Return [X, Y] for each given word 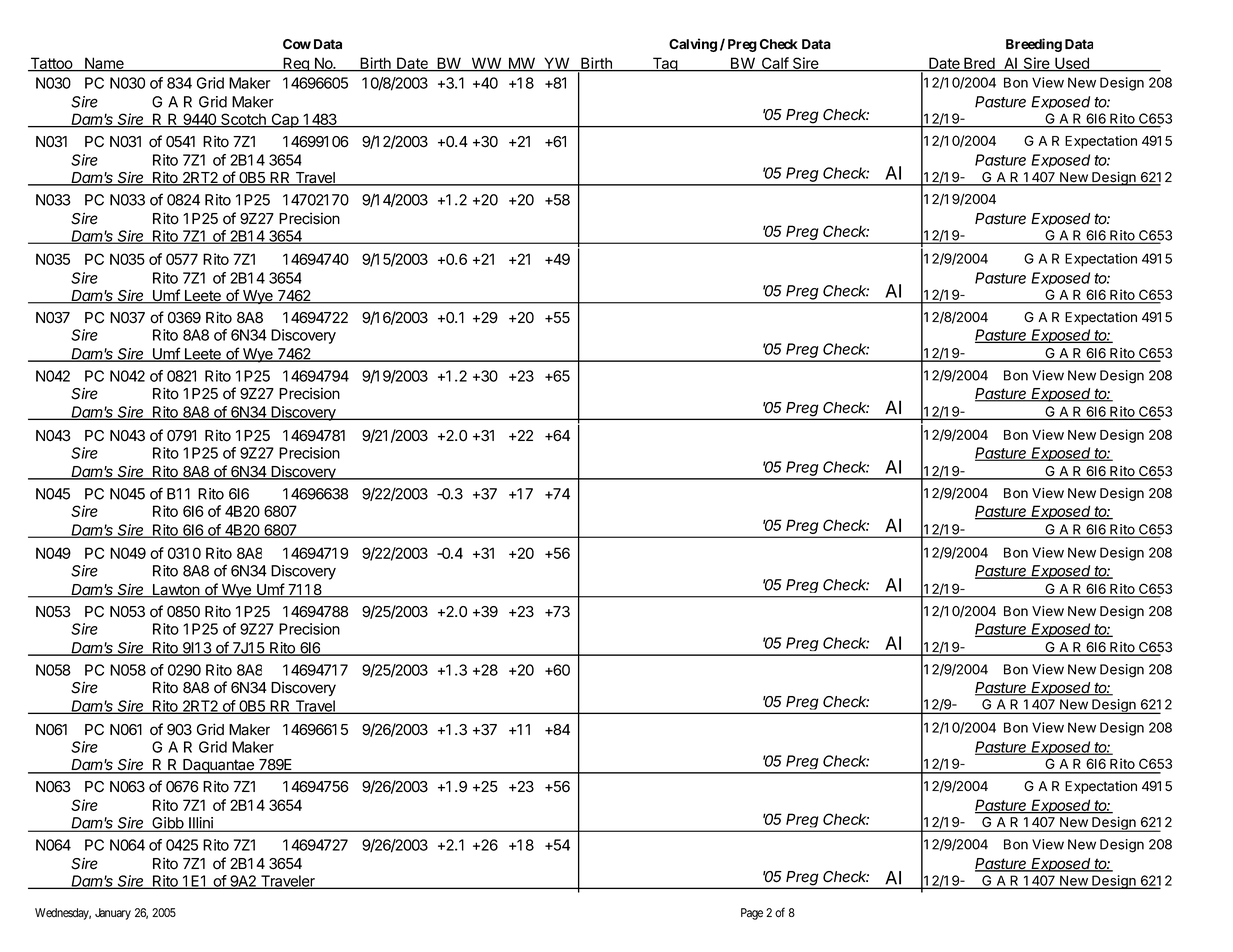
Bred [979, 64]
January [113, 914]
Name [104, 64]
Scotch [243, 120]
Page [752, 914]
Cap [285, 120]
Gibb [167, 824]
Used [1072, 64]
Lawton [175, 591]
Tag [664, 64]
